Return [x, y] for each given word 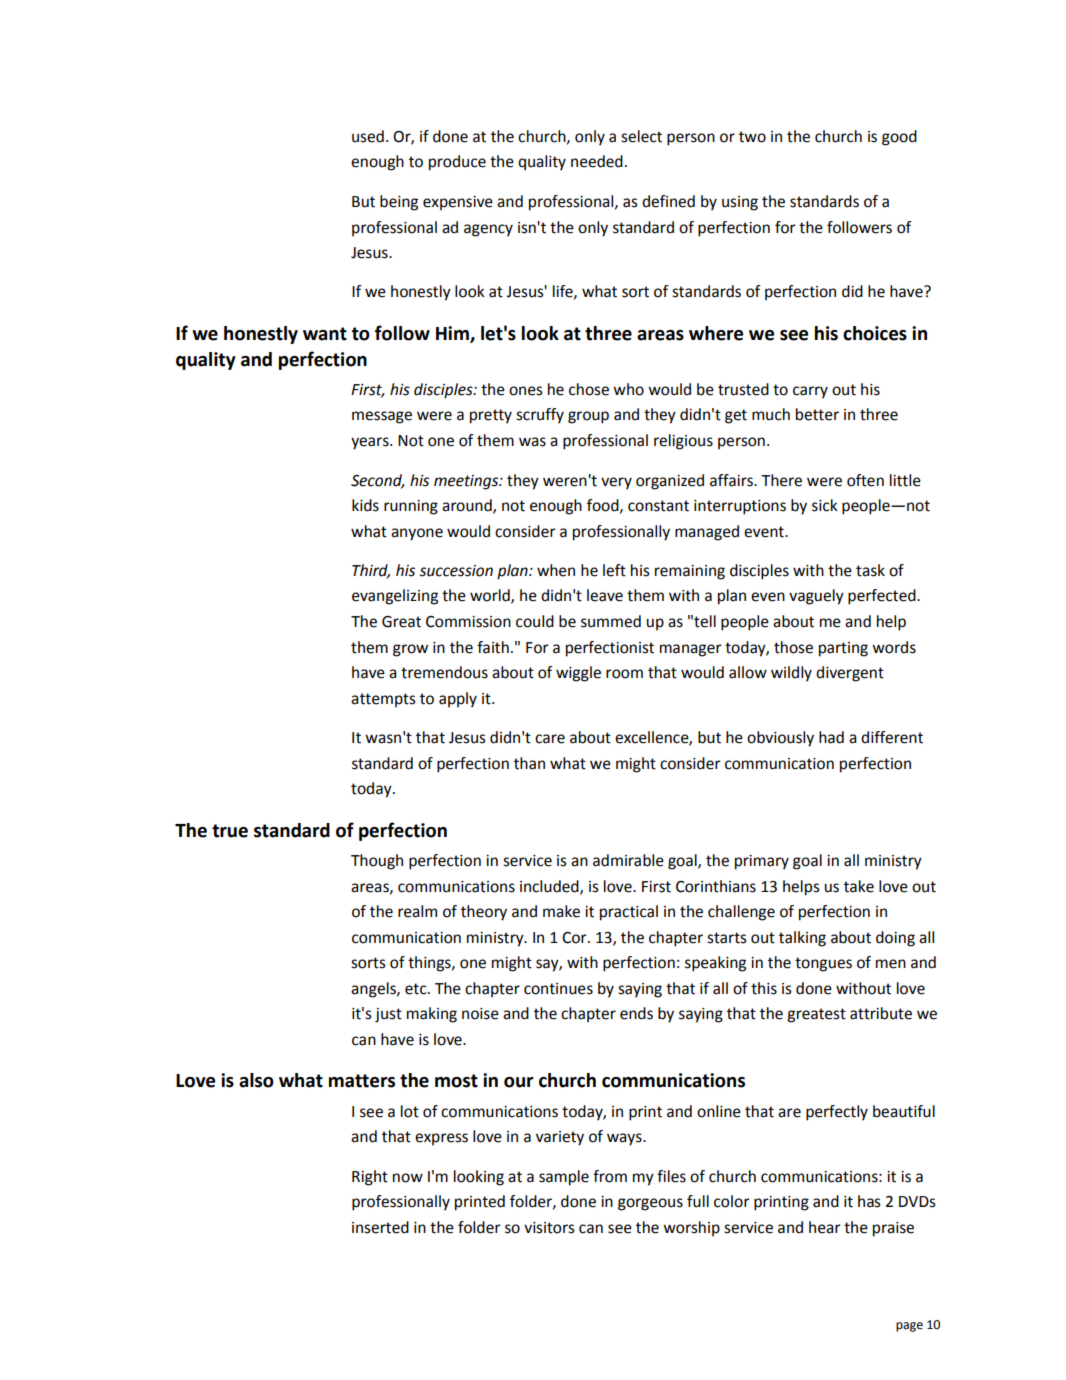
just [388, 1015]
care [550, 739]
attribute [881, 1013]
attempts [383, 700]
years [371, 443]
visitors [549, 1228]
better [817, 414]
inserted [380, 1227]
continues [558, 989]
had [831, 737]
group [588, 417]
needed [597, 161]
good [899, 138]
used [368, 136]
